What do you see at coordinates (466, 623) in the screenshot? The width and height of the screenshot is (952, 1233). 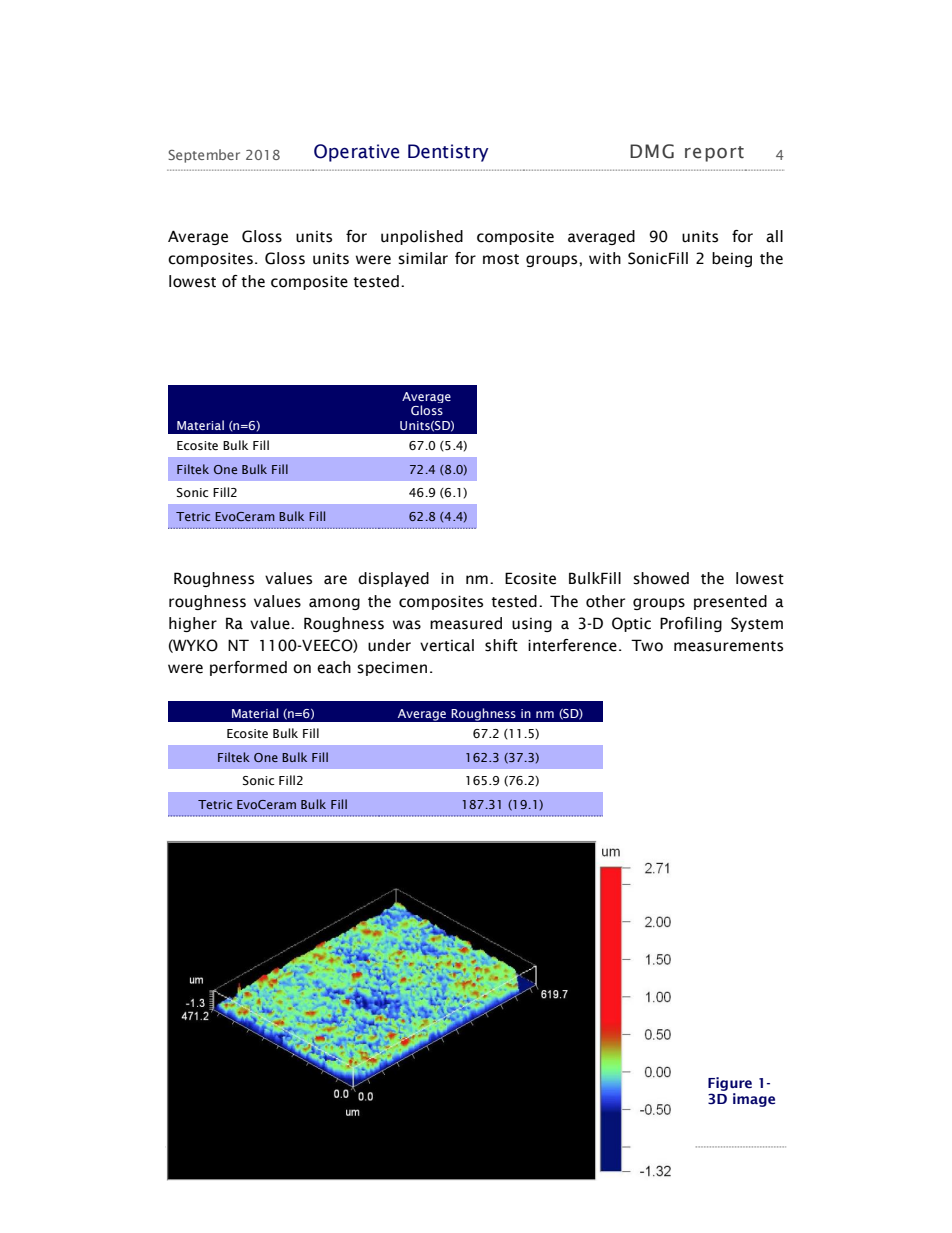 I see `measured` at bounding box center [466, 623].
